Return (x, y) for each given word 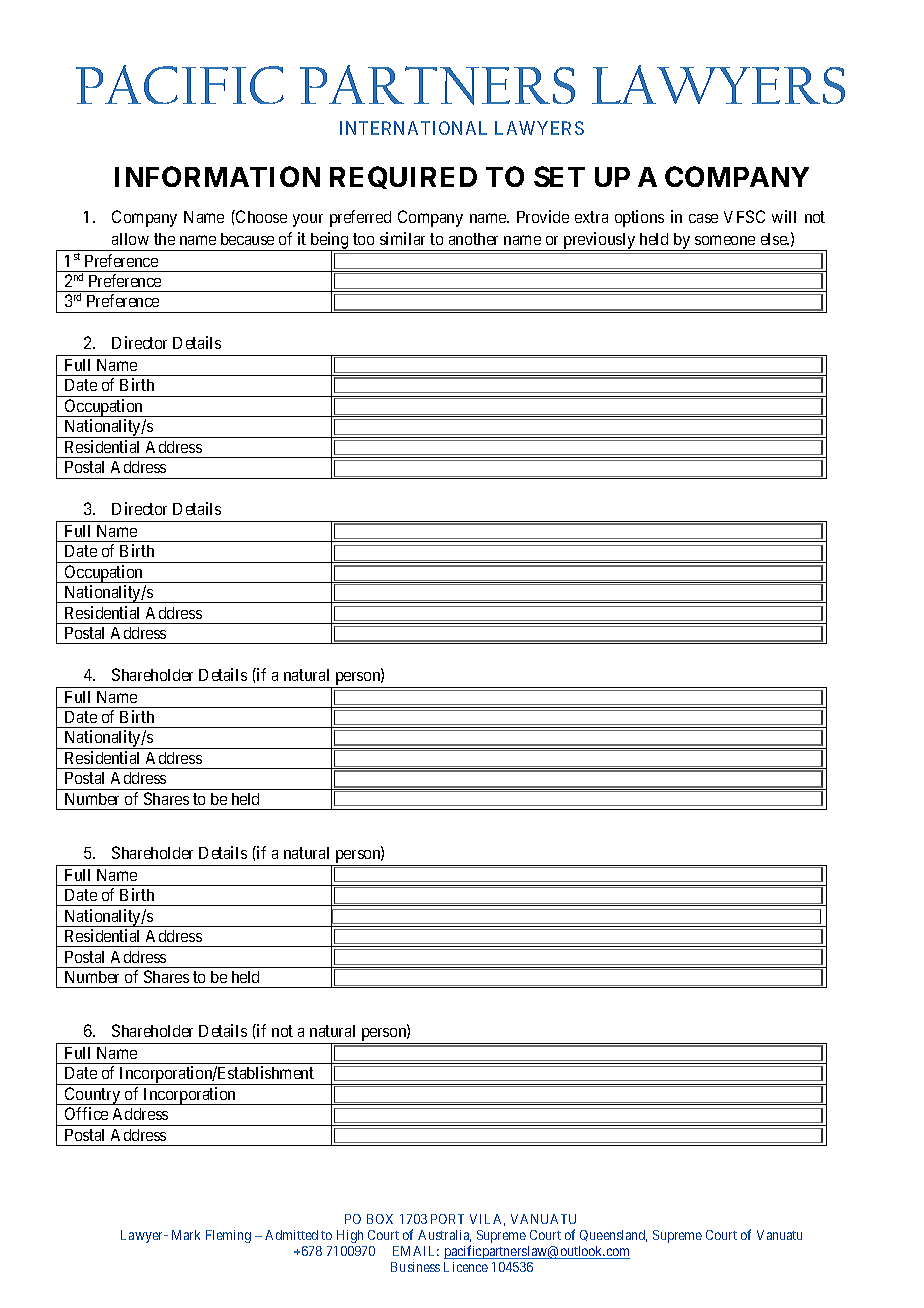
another (473, 239)
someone (725, 240)
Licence (466, 1267)
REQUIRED (403, 177)
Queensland (613, 1236)
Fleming (228, 1236)
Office (86, 1113)
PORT (447, 1219)
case (703, 218)
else (775, 239)
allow (130, 239)
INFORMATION (217, 176)
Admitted (291, 1235)
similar (402, 238)
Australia (444, 1236)
